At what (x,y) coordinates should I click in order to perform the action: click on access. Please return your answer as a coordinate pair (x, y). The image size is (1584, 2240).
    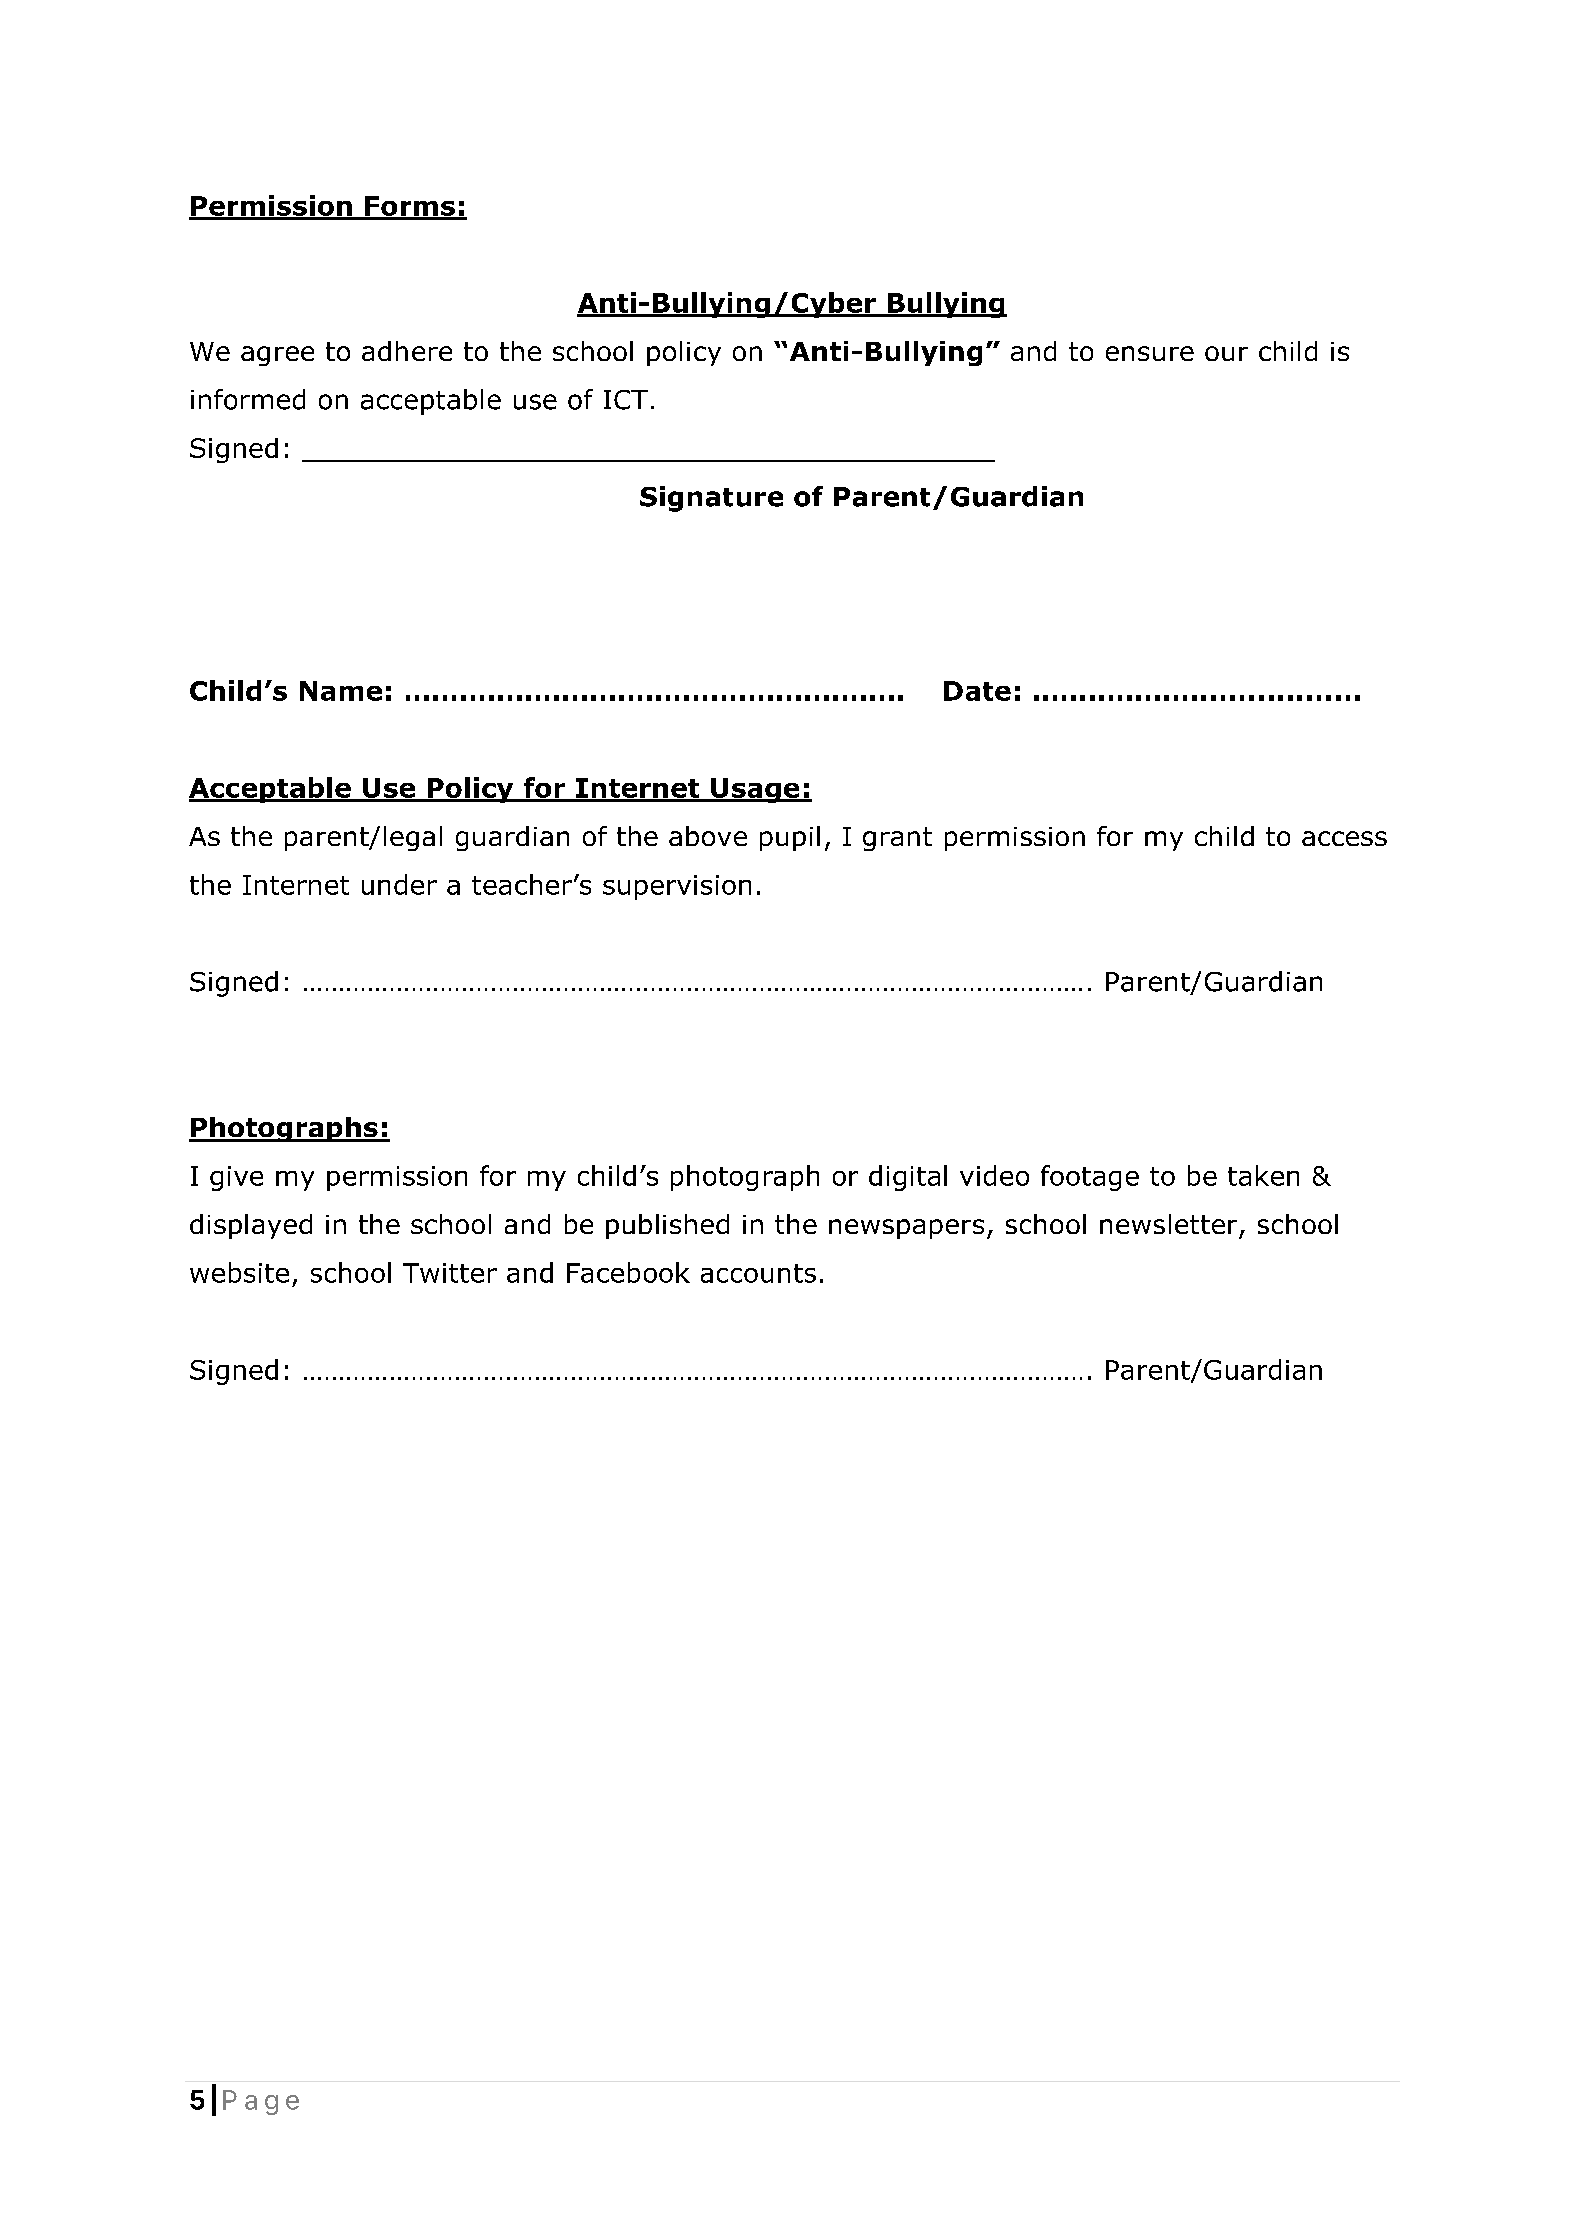
    Looking at the image, I should click on (1344, 838).
